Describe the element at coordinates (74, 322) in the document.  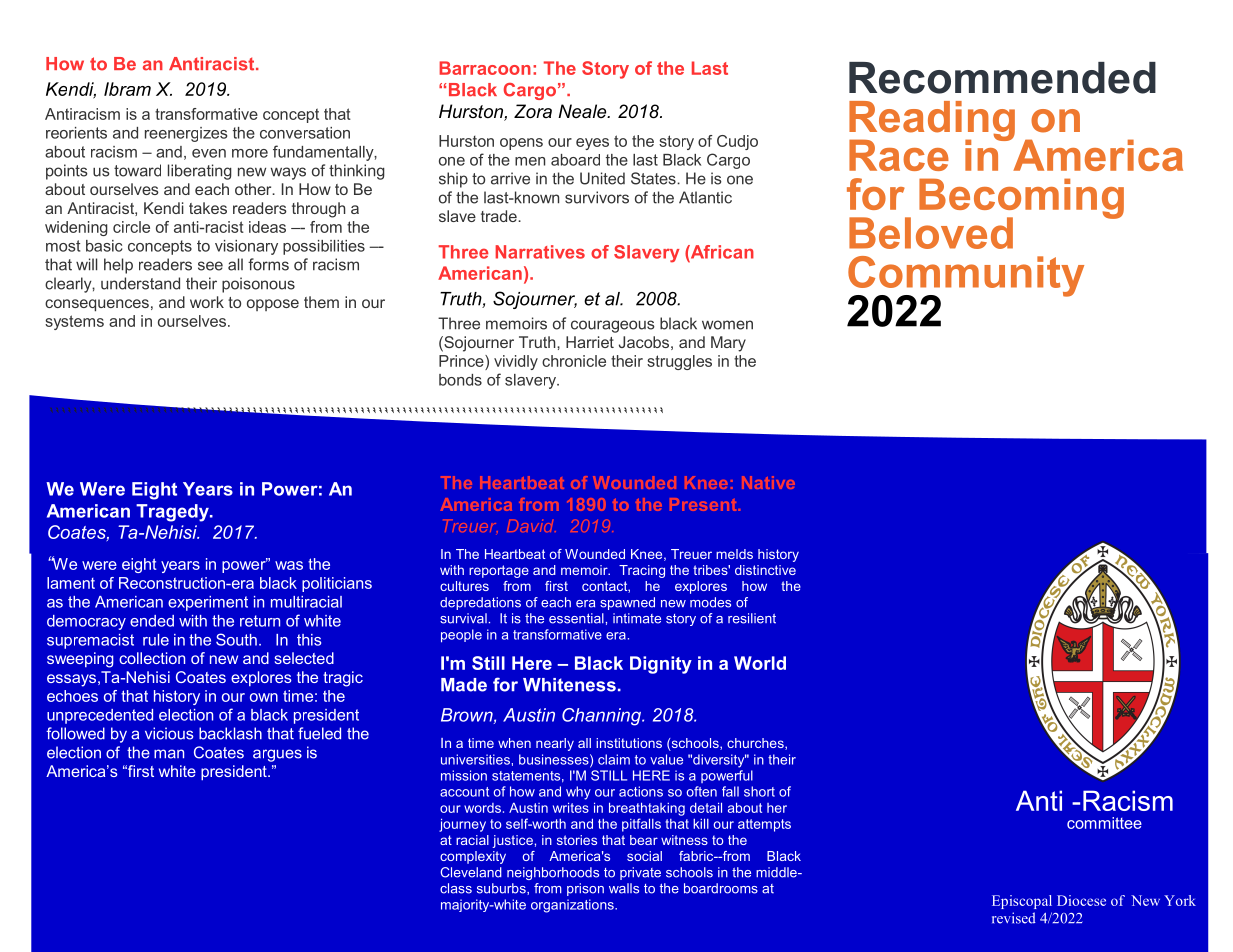
I see `systems` at that location.
